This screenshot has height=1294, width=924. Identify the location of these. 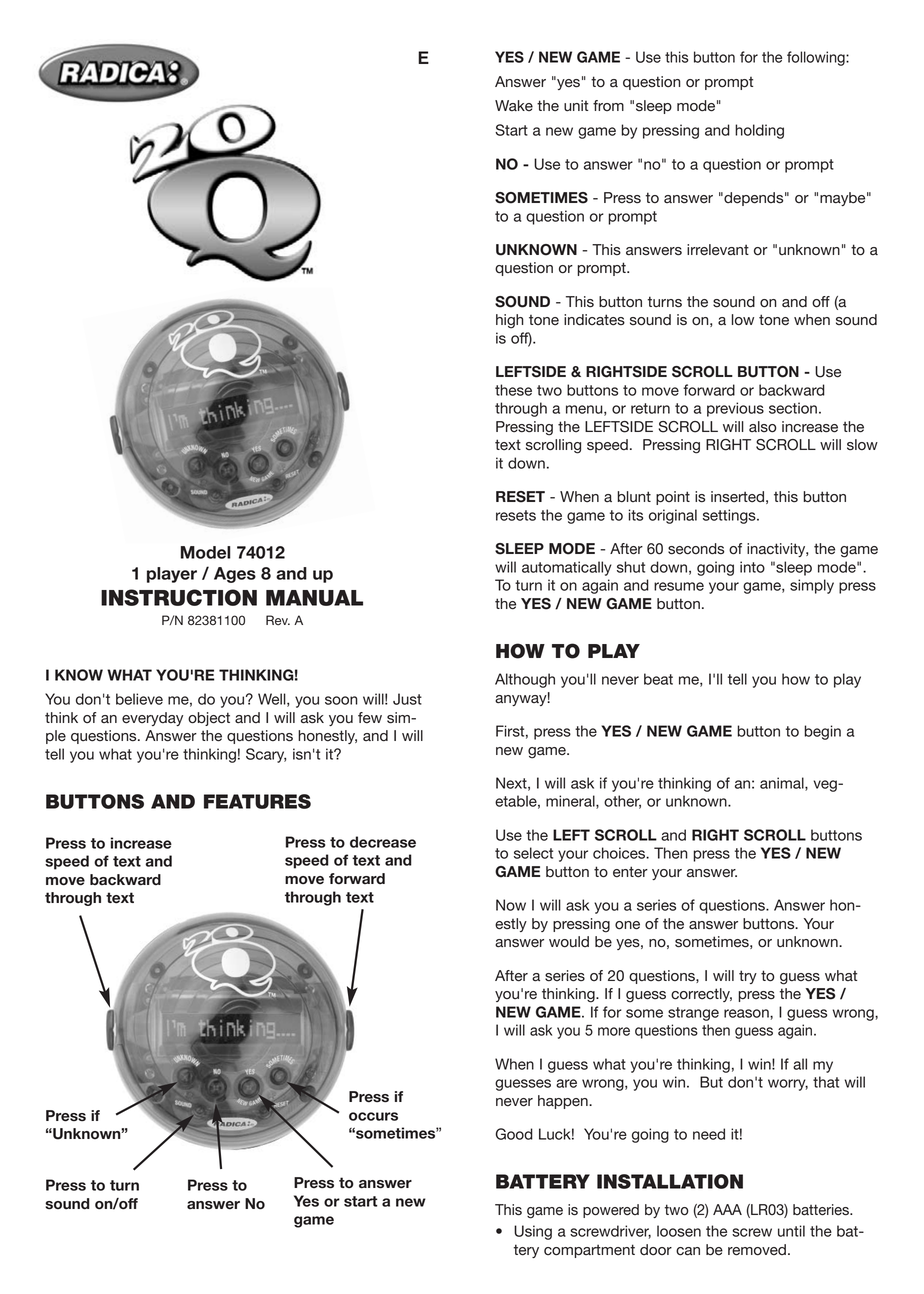
(513, 390).
